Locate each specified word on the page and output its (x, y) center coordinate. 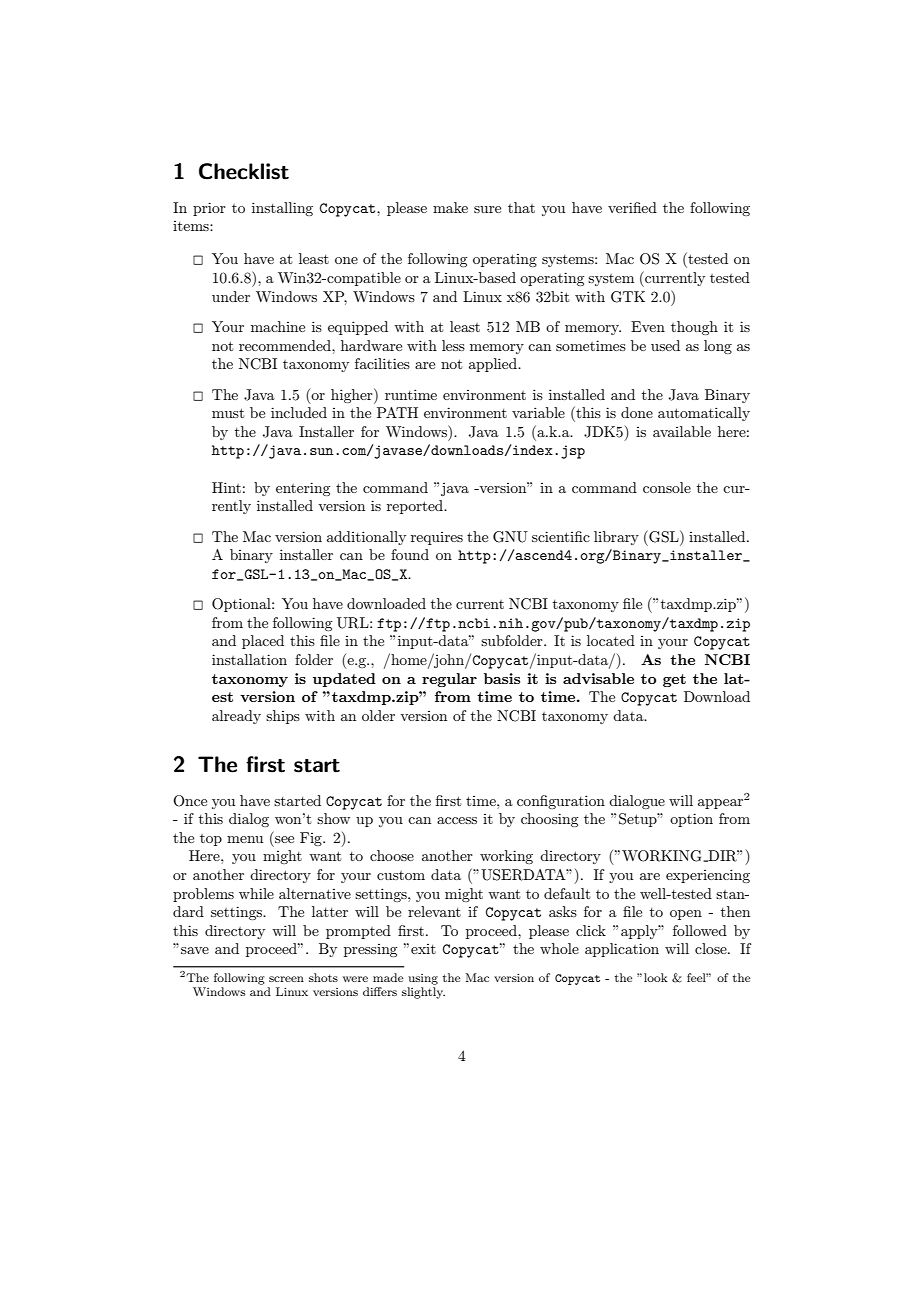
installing (282, 209)
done (637, 412)
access (457, 820)
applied (494, 365)
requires (437, 538)
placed (263, 642)
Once (190, 801)
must (228, 413)
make (450, 207)
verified (632, 207)
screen (286, 979)
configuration (561, 802)
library (616, 538)
